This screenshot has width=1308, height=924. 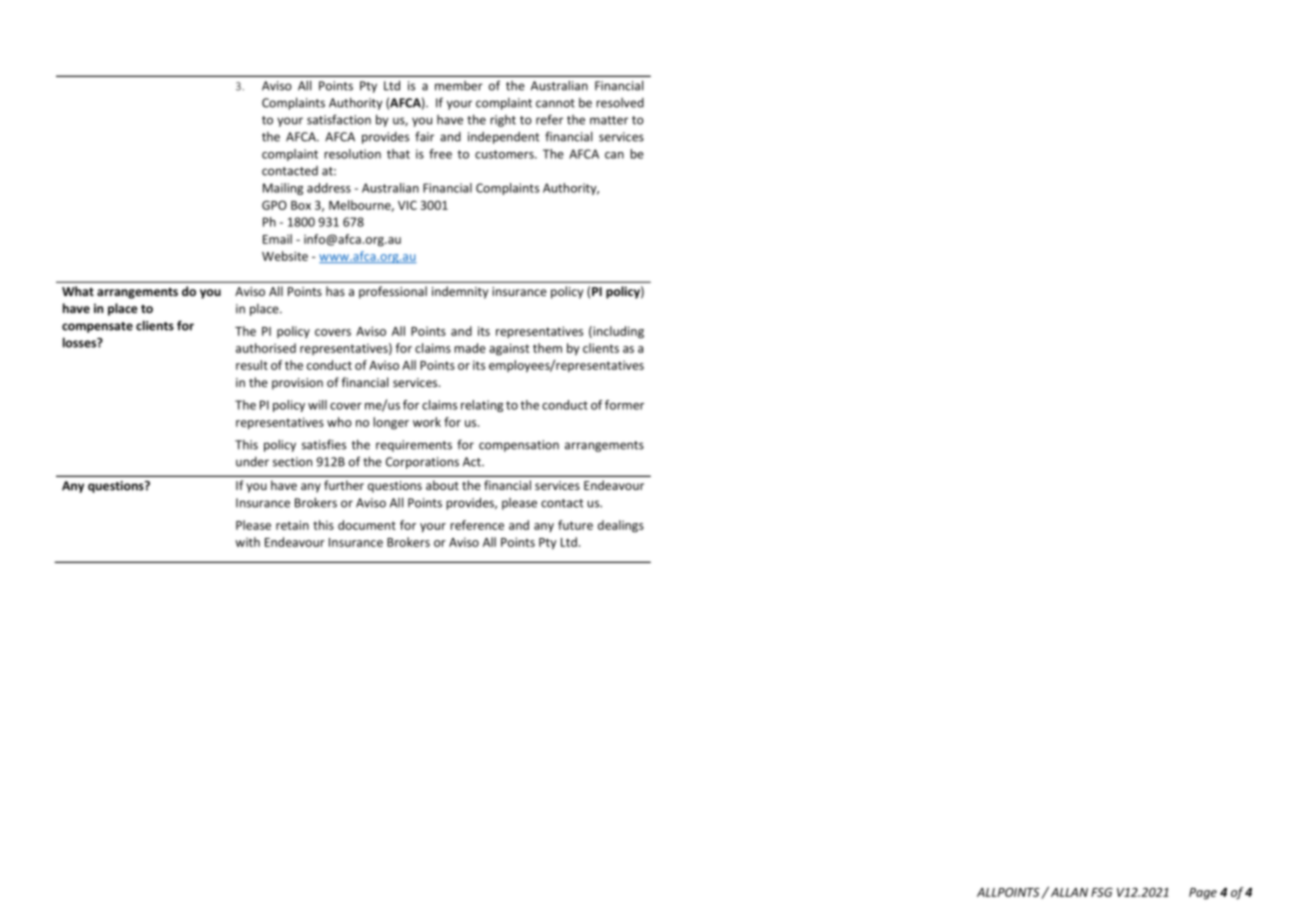 What do you see at coordinates (367, 525) in the screenshot?
I see `document` at bounding box center [367, 525].
